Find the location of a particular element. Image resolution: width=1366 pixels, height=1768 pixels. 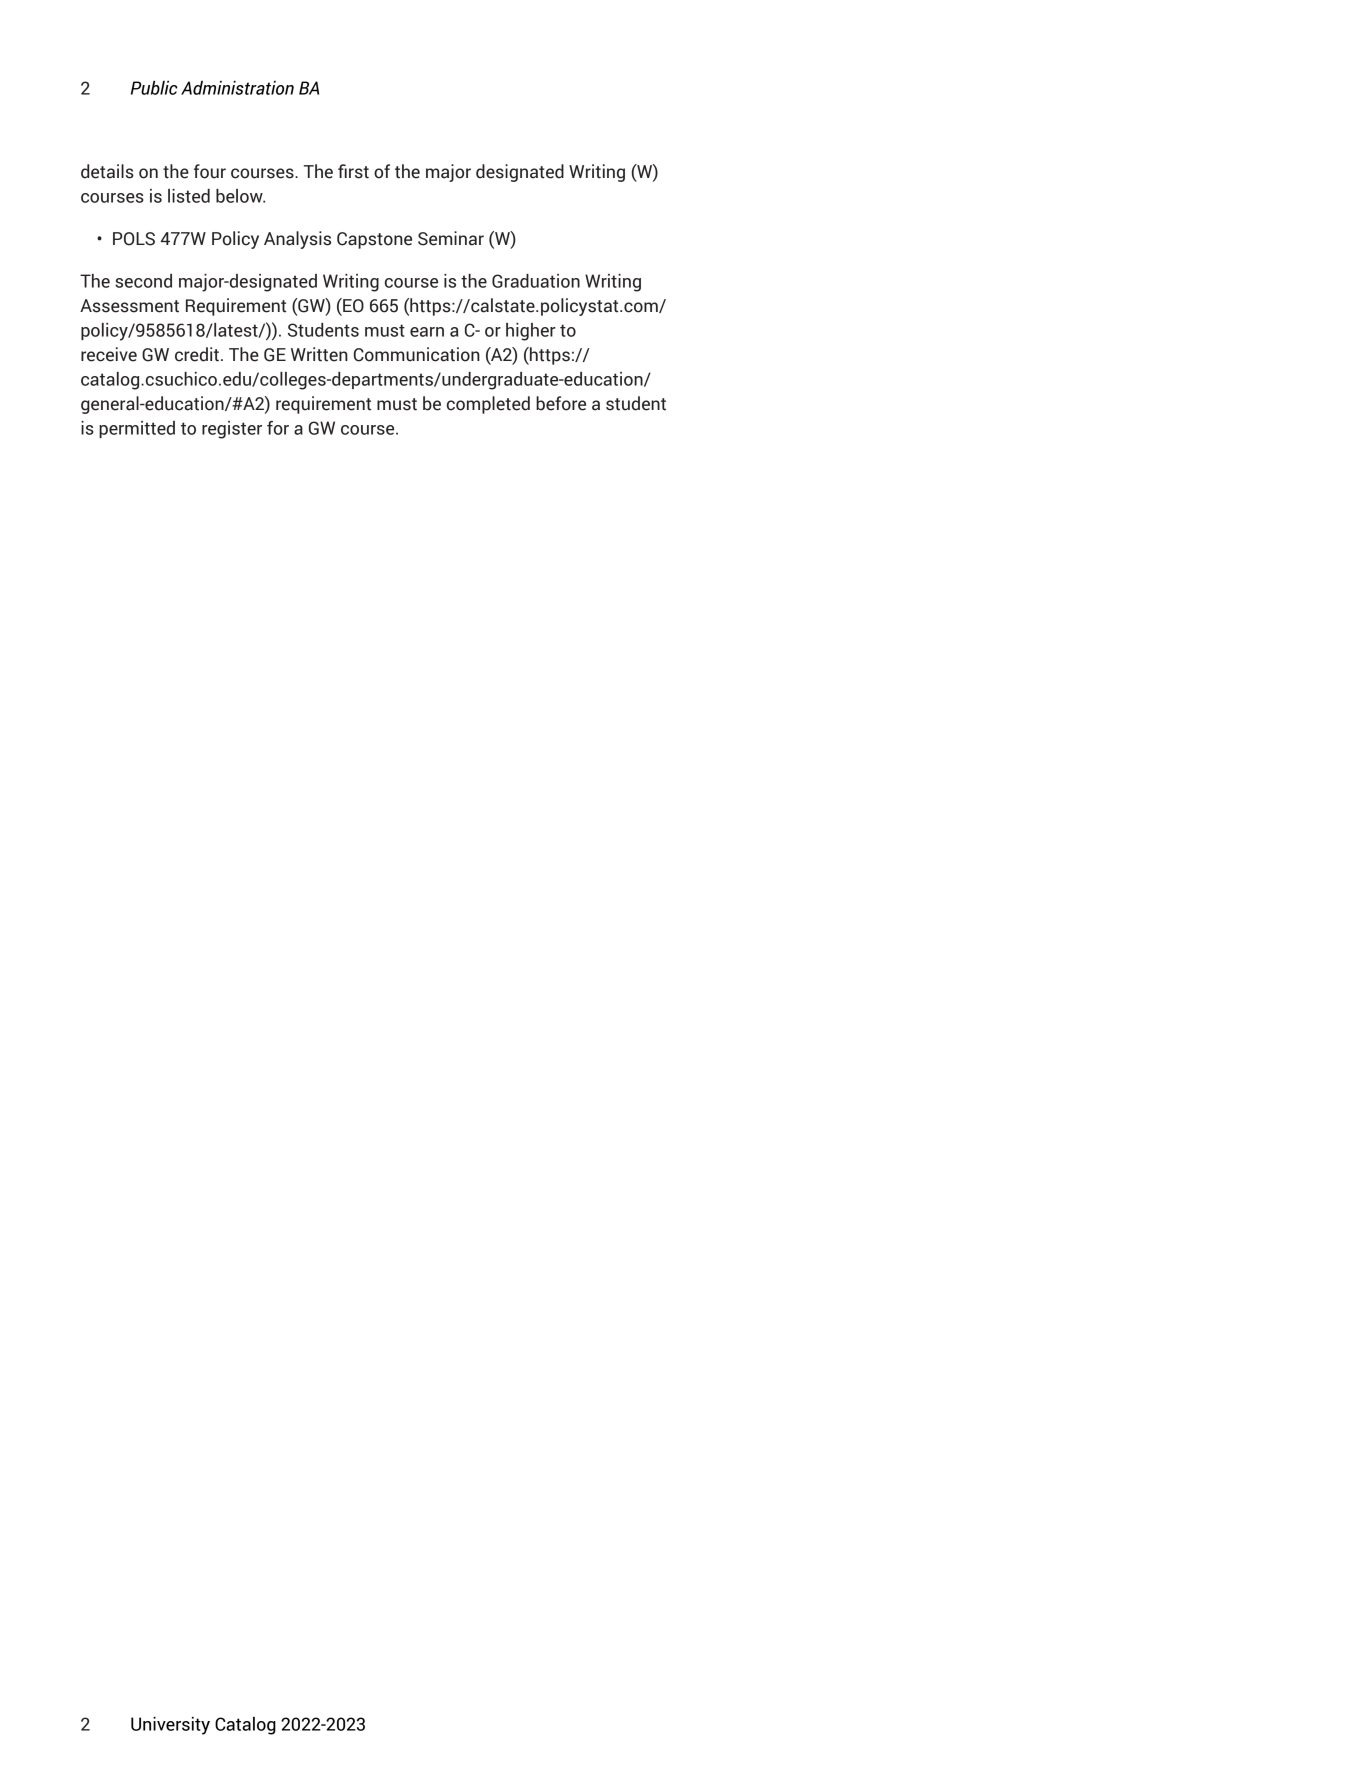

Seminar is located at coordinates (451, 238).
